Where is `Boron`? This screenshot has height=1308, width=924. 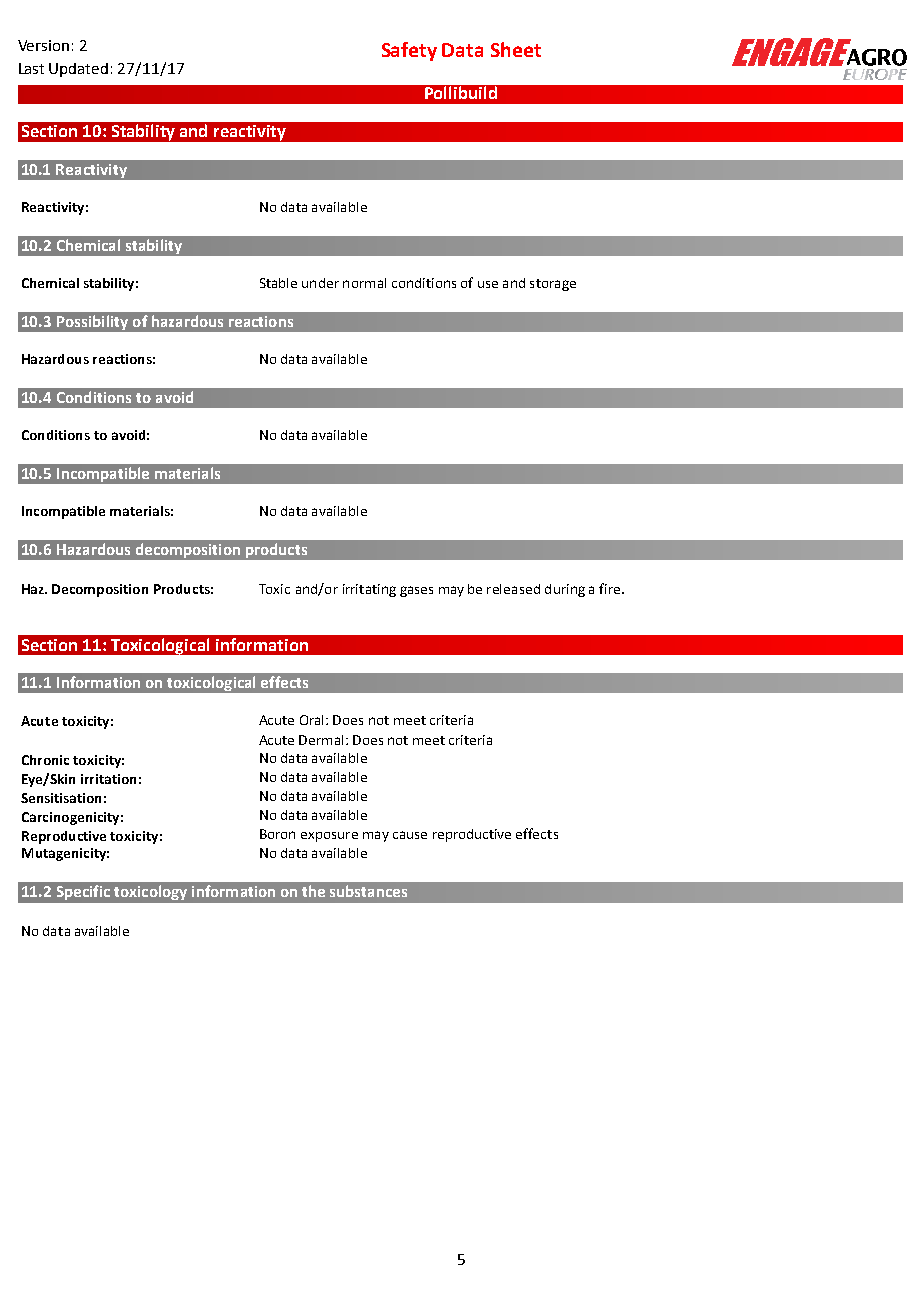 Boron is located at coordinates (277, 834).
